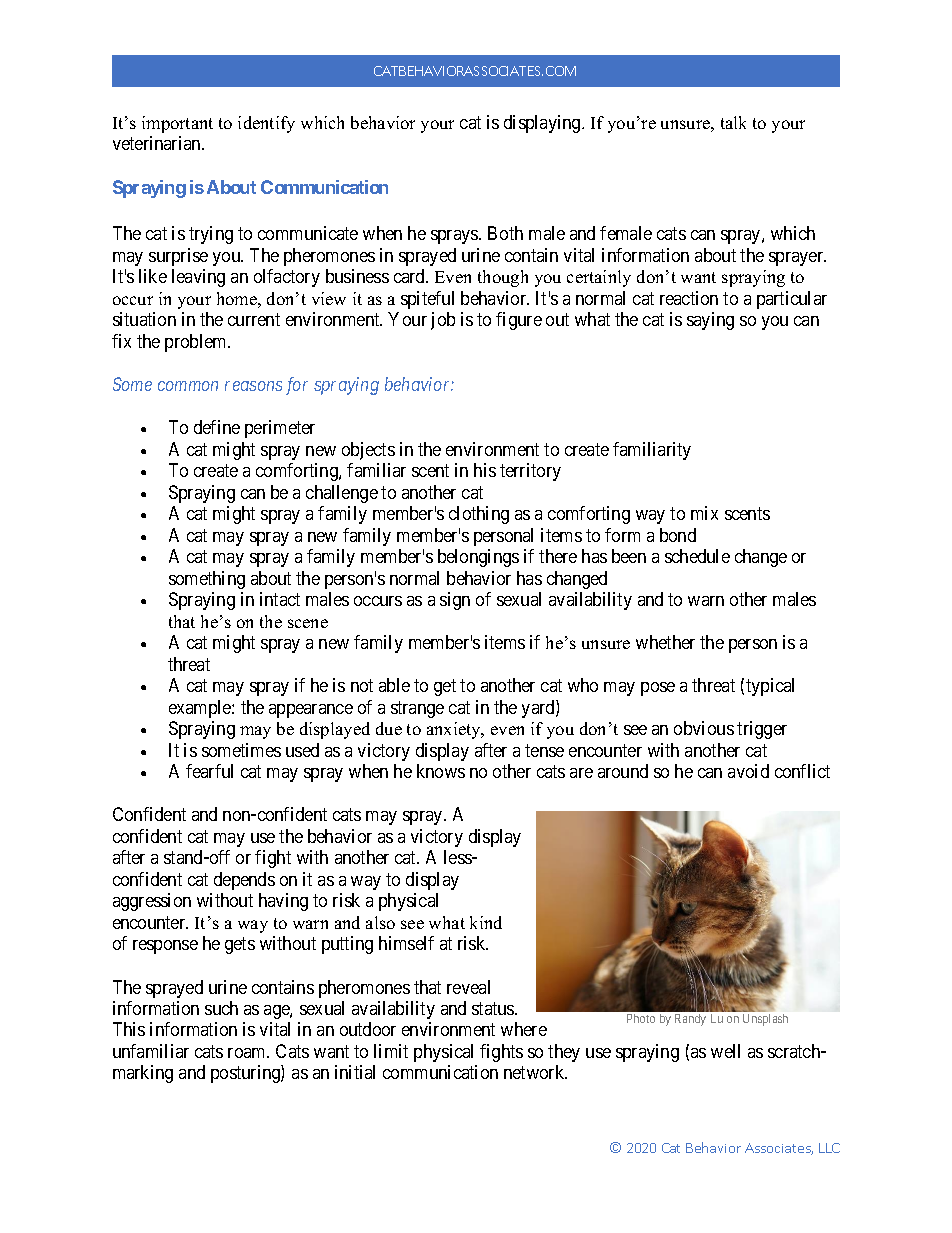 Image resolution: width=952 pixels, height=1233 pixels. What do you see at coordinates (441, 771) in the image?
I see `knows` at bounding box center [441, 771].
